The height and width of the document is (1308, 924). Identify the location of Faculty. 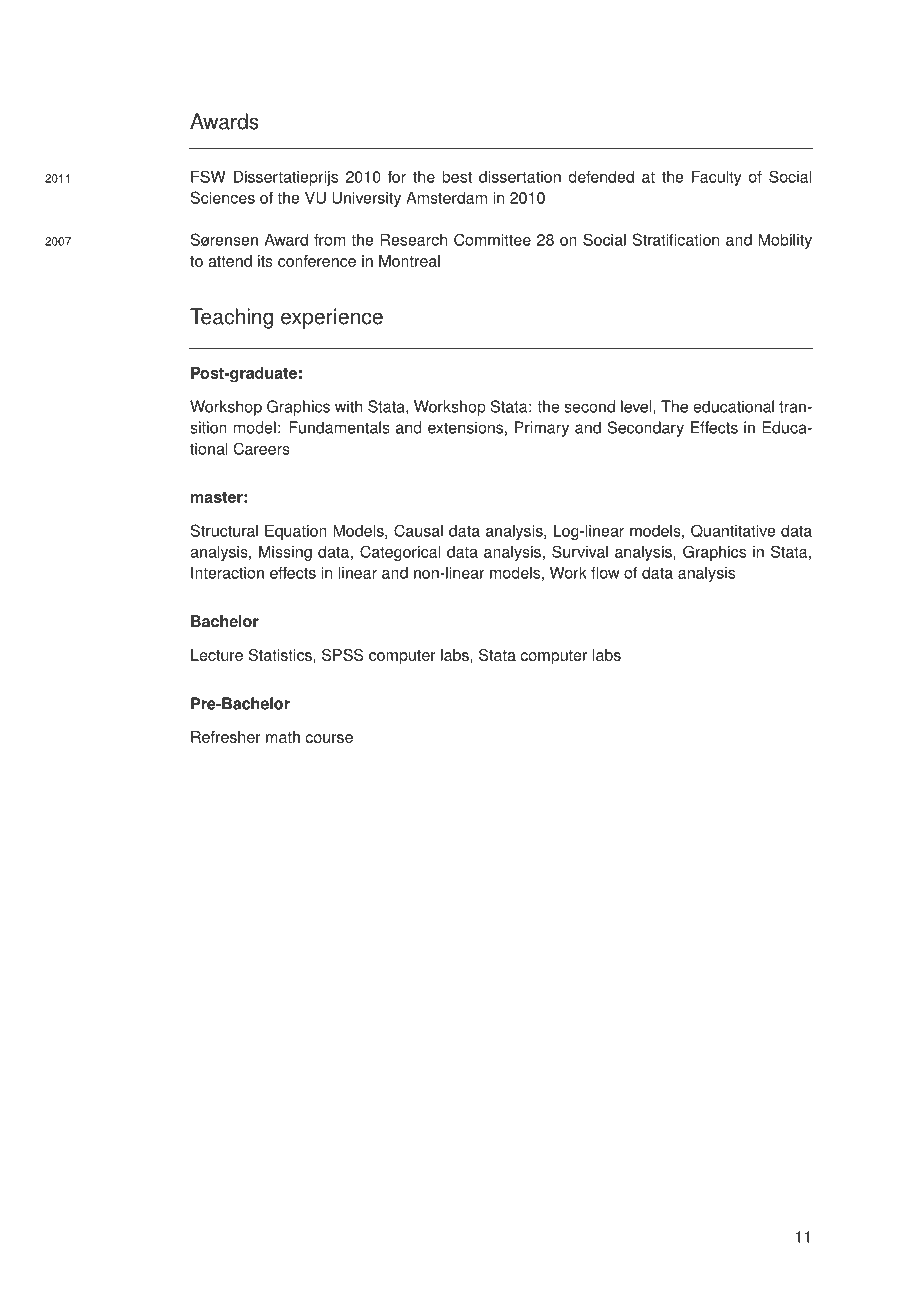
(717, 178).
